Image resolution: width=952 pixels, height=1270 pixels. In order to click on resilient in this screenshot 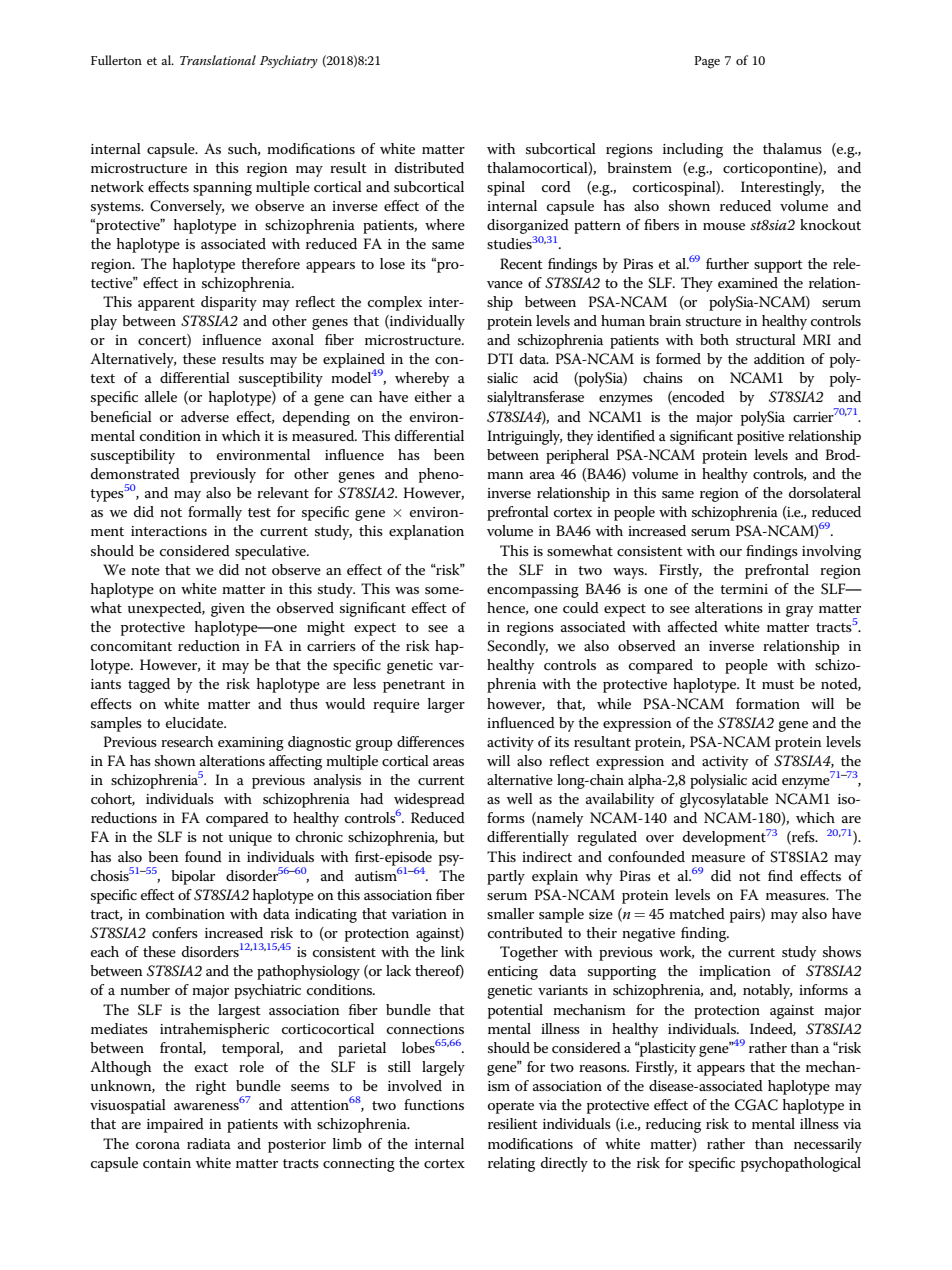, I will do `click(513, 1123)`.
